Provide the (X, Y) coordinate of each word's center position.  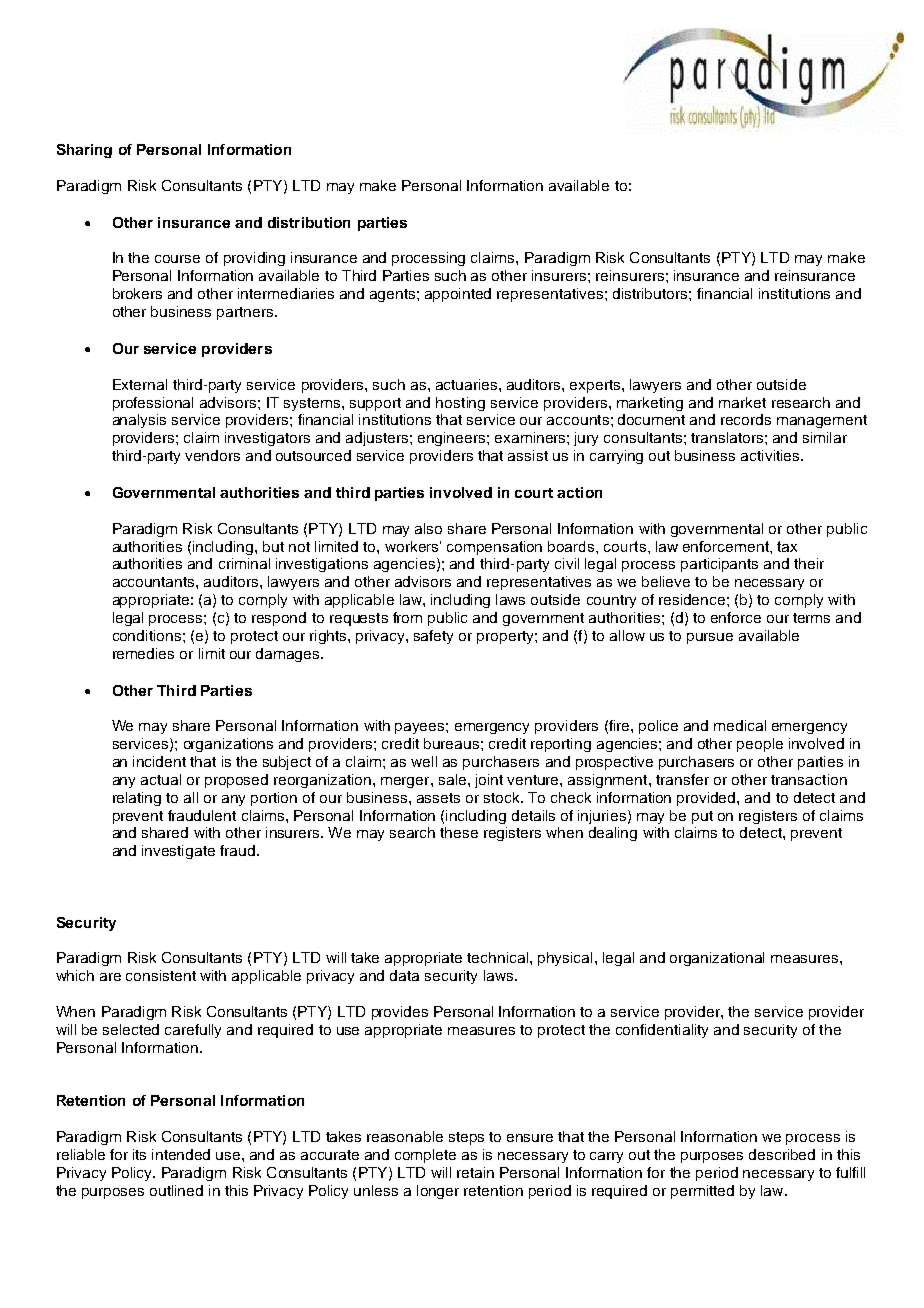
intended (181, 1154)
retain (475, 1172)
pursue (710, 638)
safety (433, 637)
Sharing (84, 151)
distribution (309, 222)
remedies (143, 653)
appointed (458, 295)
